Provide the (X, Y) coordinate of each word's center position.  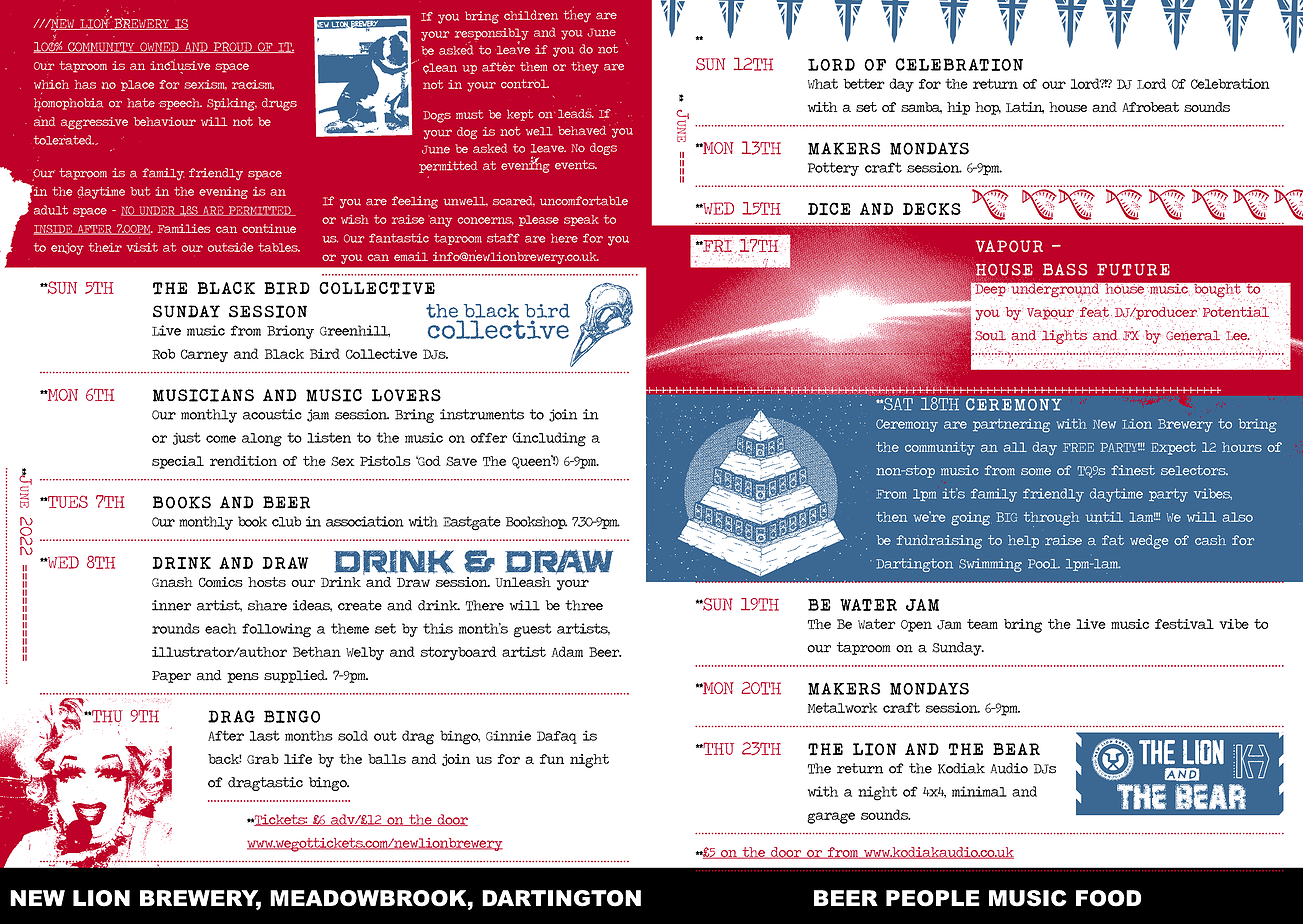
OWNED (159, 47)
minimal (979, 791)
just (187, 438)
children (531, 15)
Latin (1025, 108)
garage (831, 818)
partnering (1011, 425)
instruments (482, 414)
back (225, 759)
